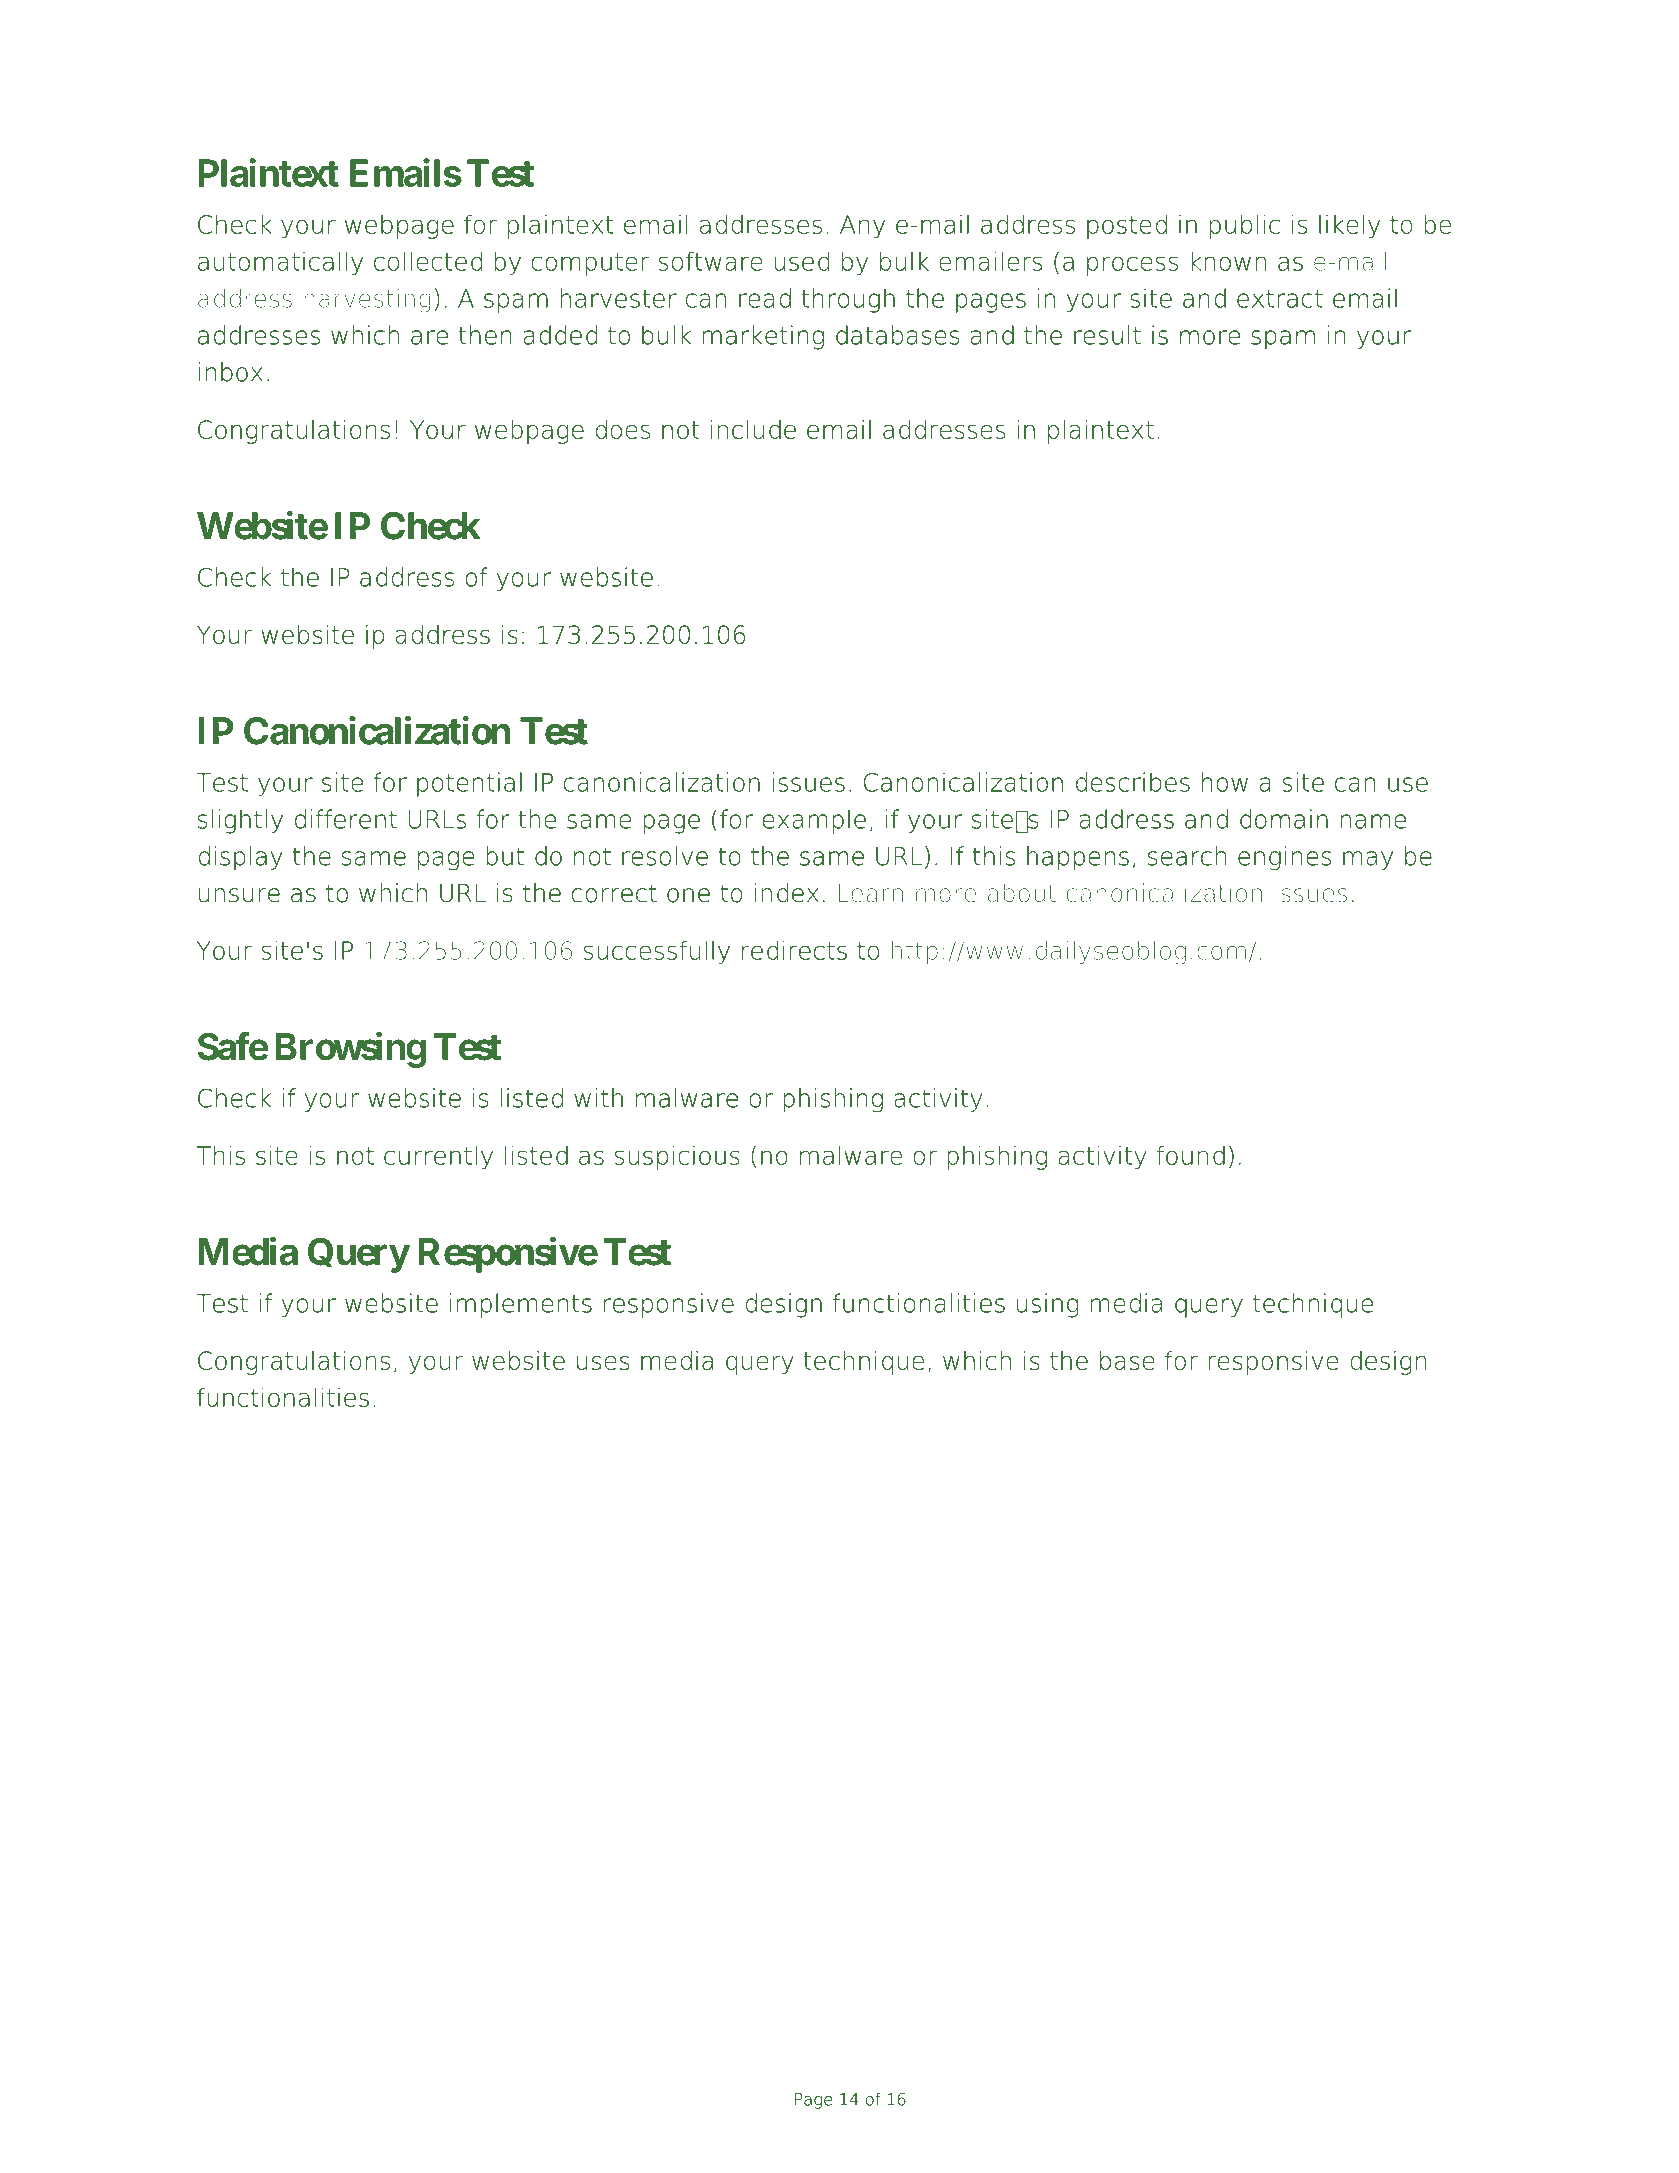 Image resolution: width=1679 pixels, height=2173 pixels. Describe the element at coordinates (603, 1362) in the page. I see `uses` at that location.
